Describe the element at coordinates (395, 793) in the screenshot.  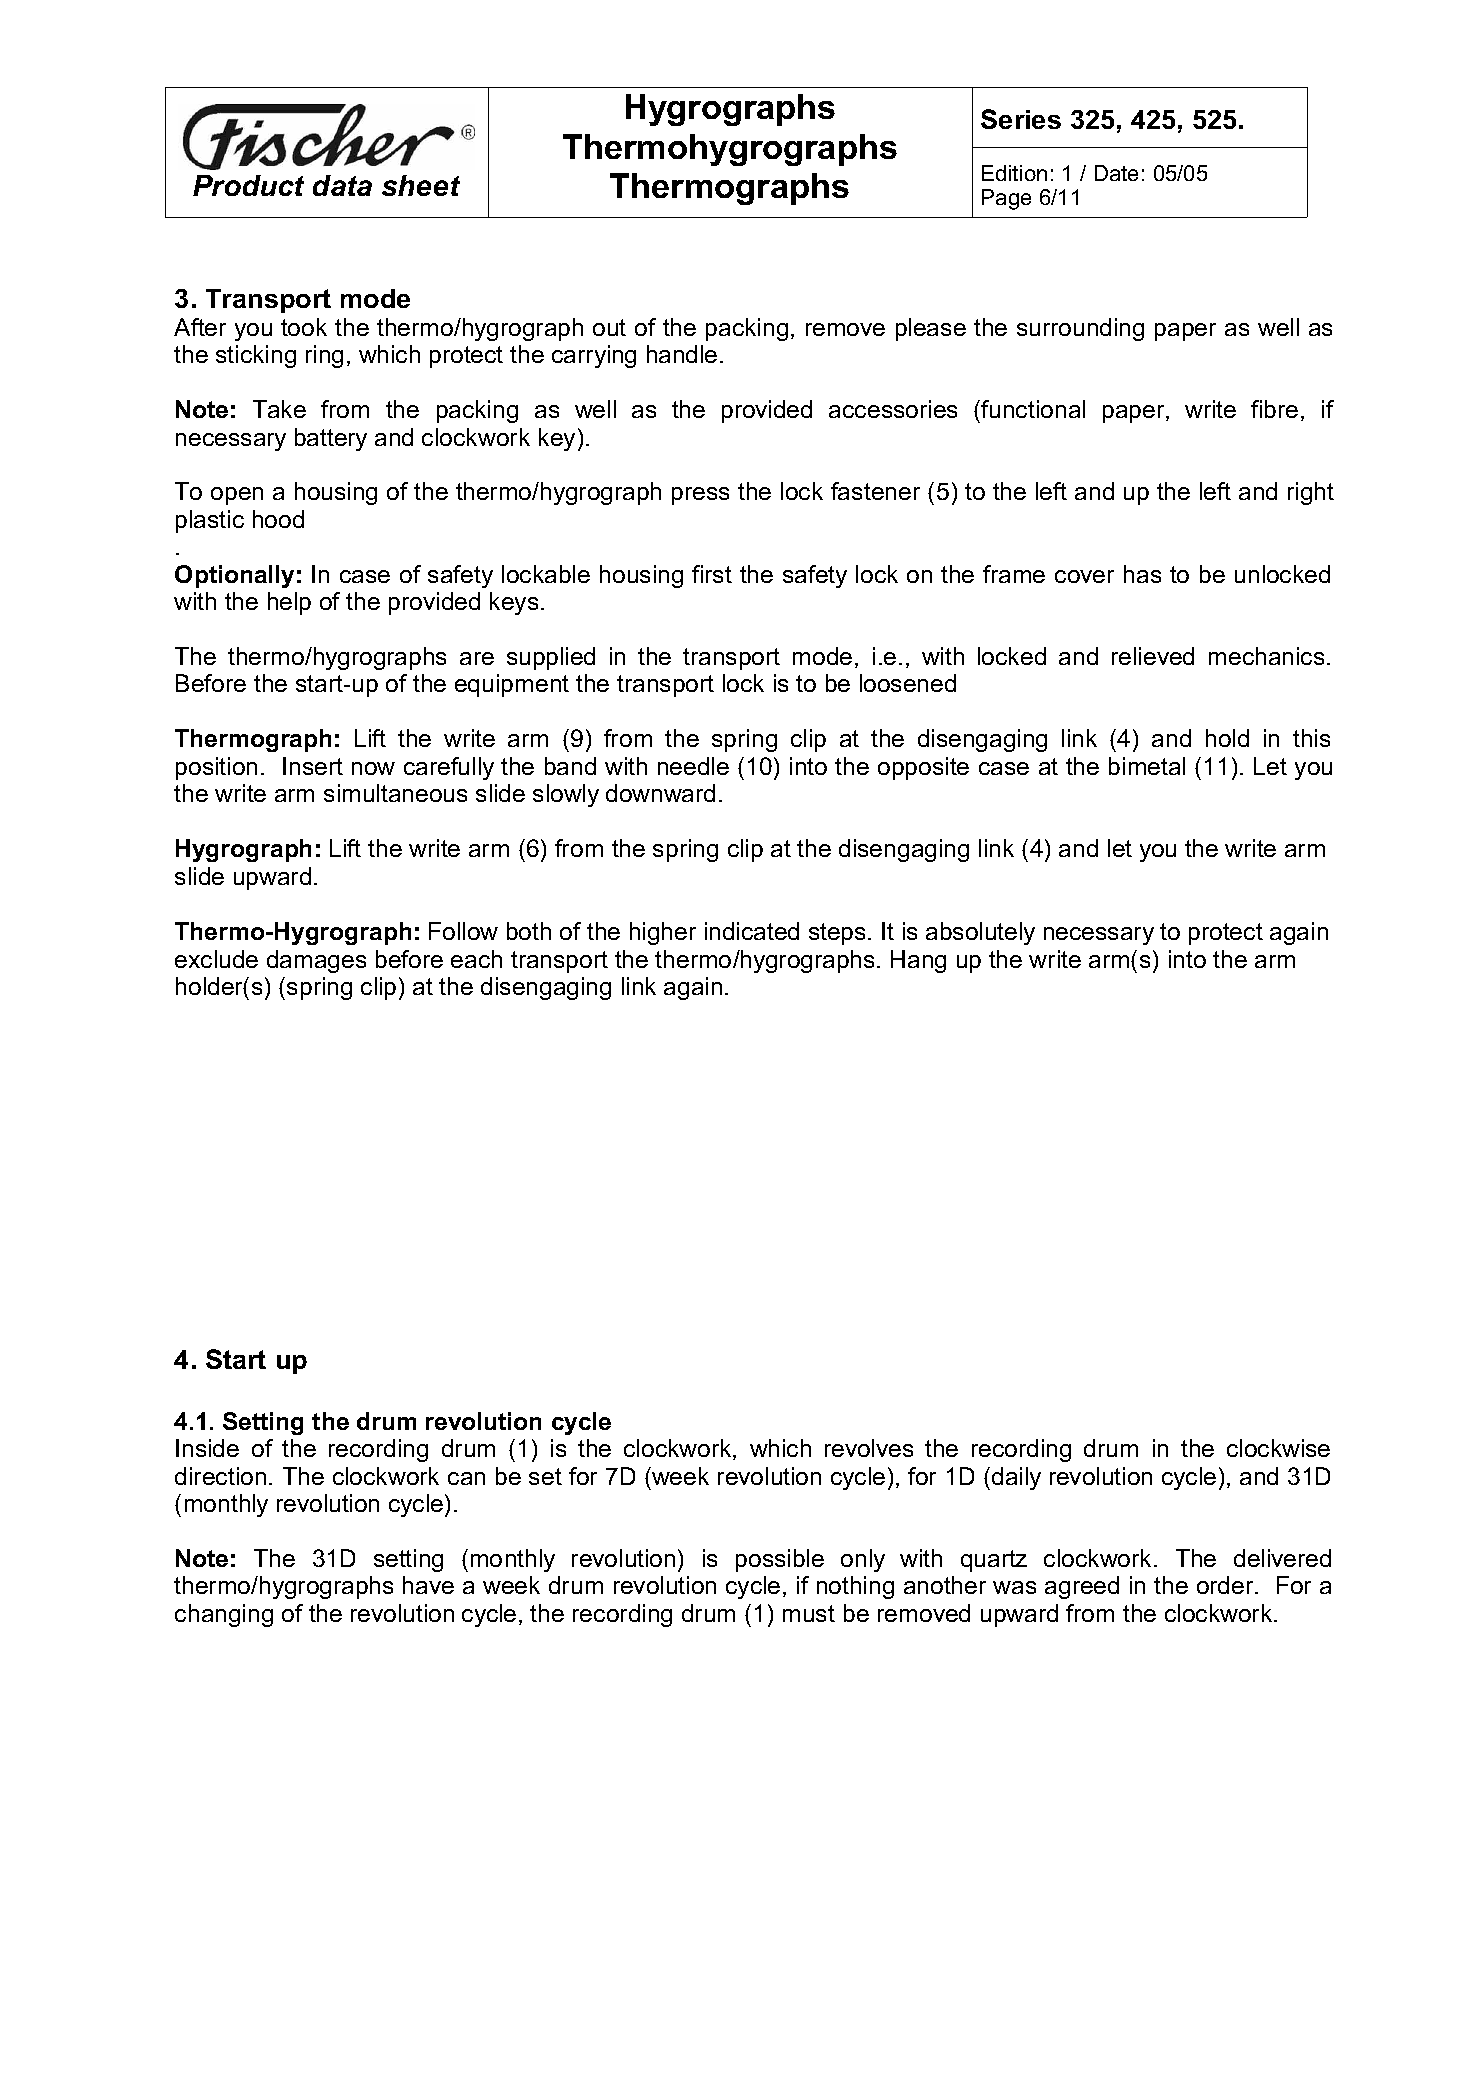
I see `simultaneous` at that location.
